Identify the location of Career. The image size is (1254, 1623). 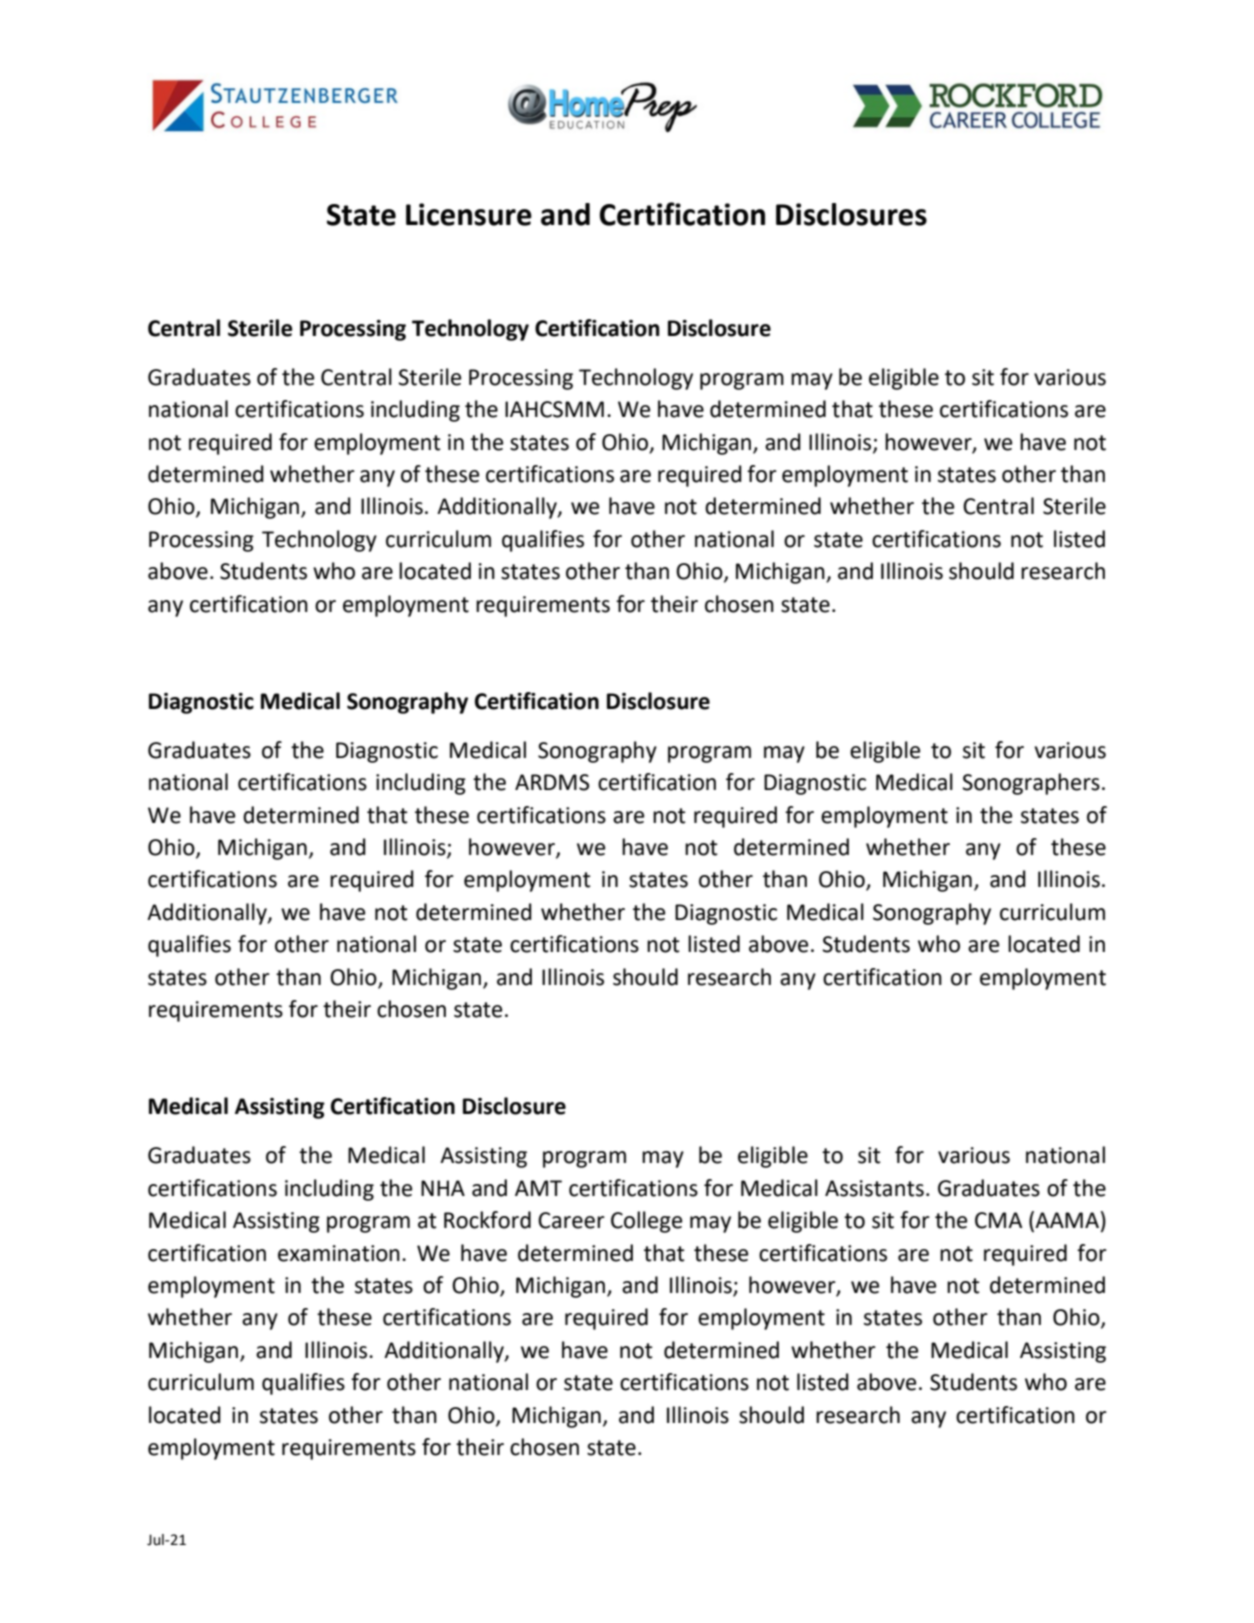
(571, 1220).
